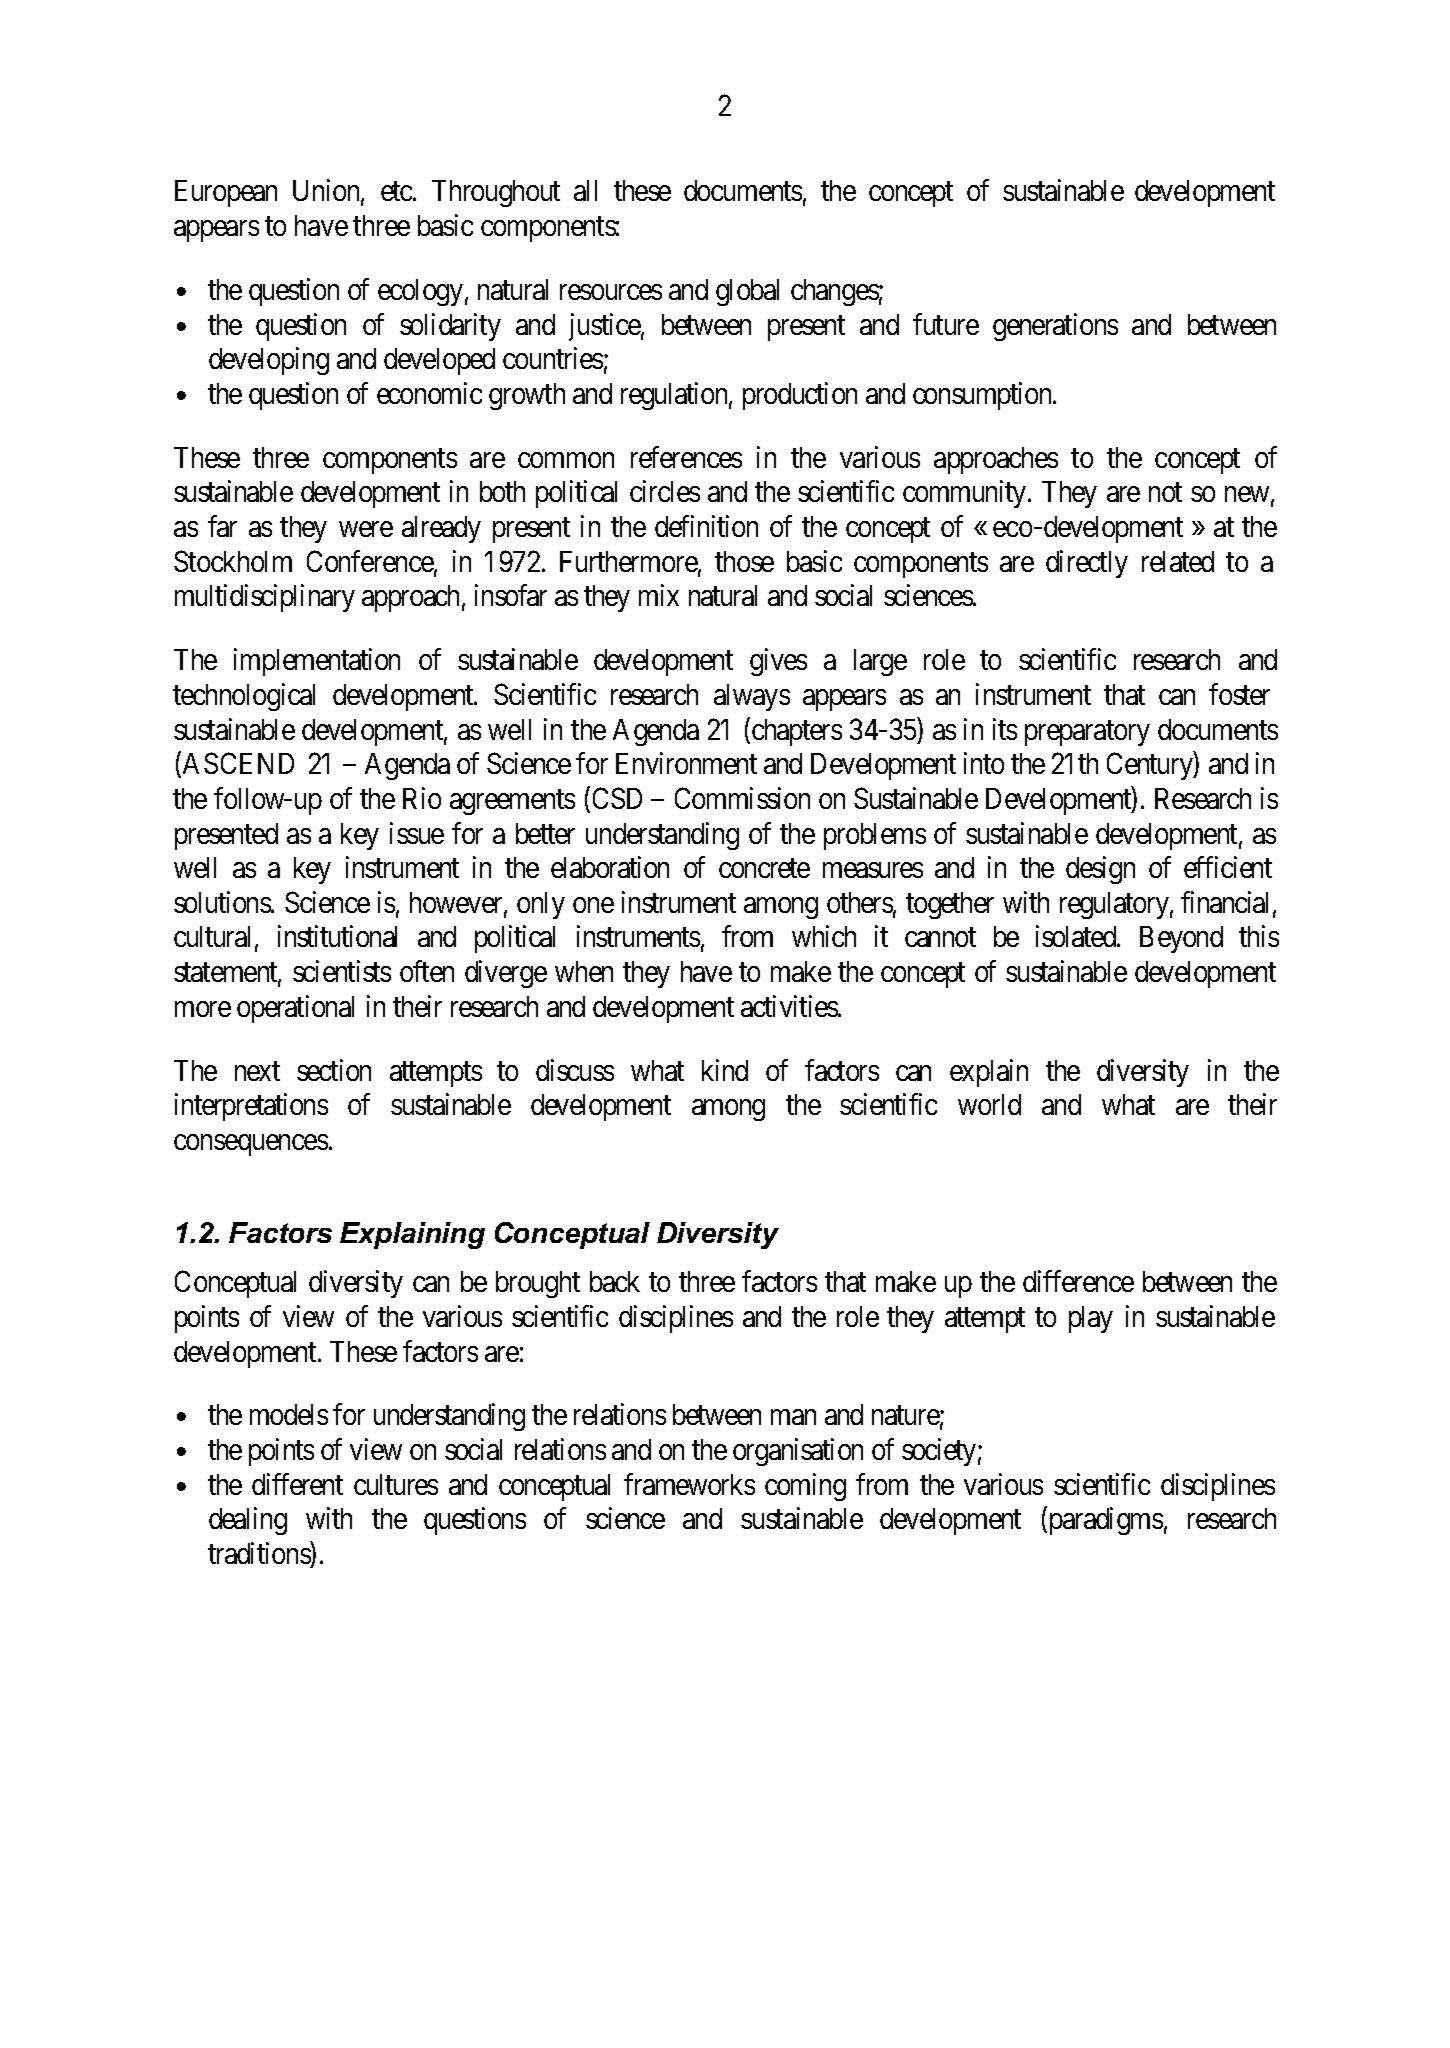 This image has width=1450, height=2048. What do you see at coordinates (1100, 870) in the image?
I see `design` at bounding box center [1100, 870].
